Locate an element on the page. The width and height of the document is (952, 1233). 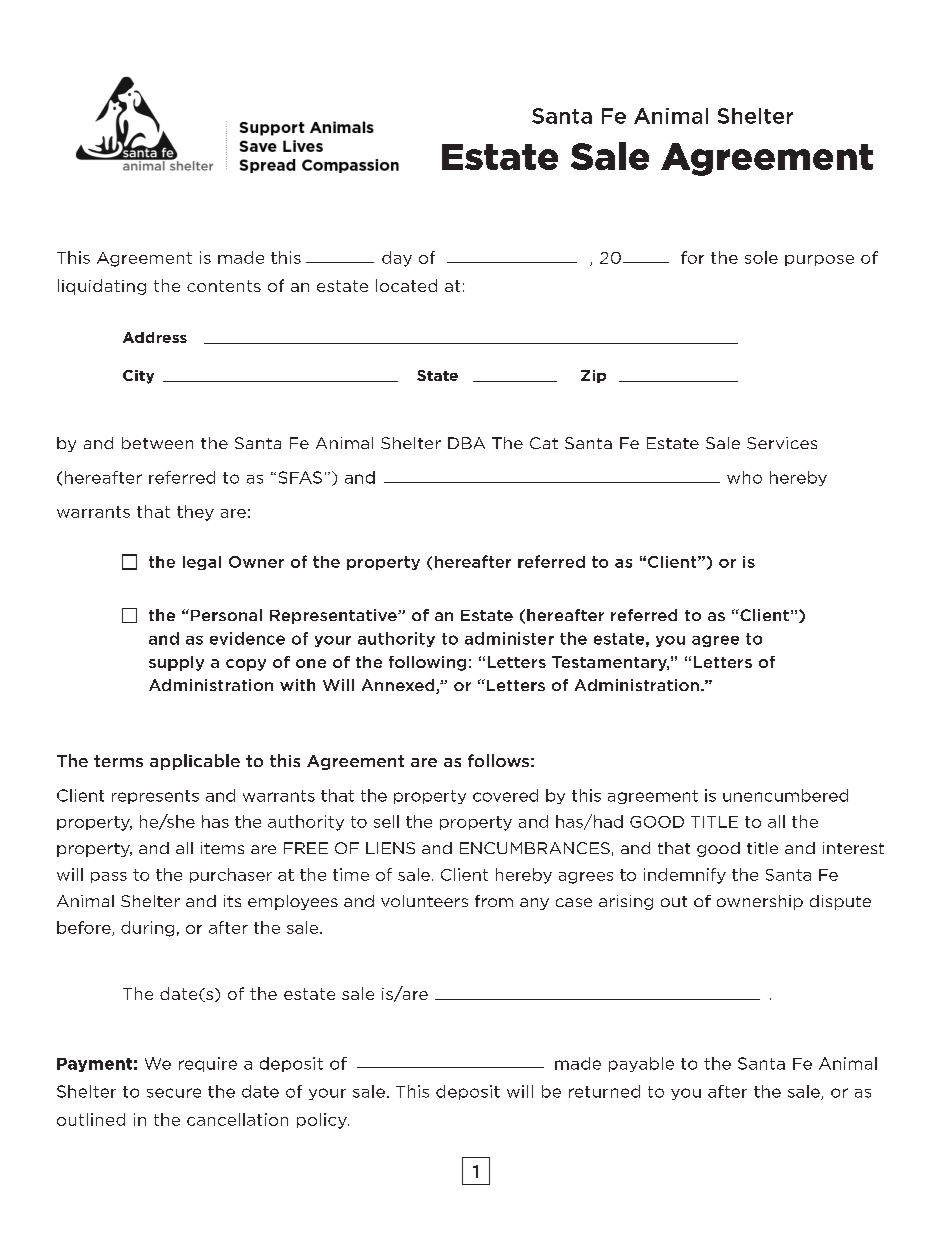
supply is located at coordinates (176, 663).
